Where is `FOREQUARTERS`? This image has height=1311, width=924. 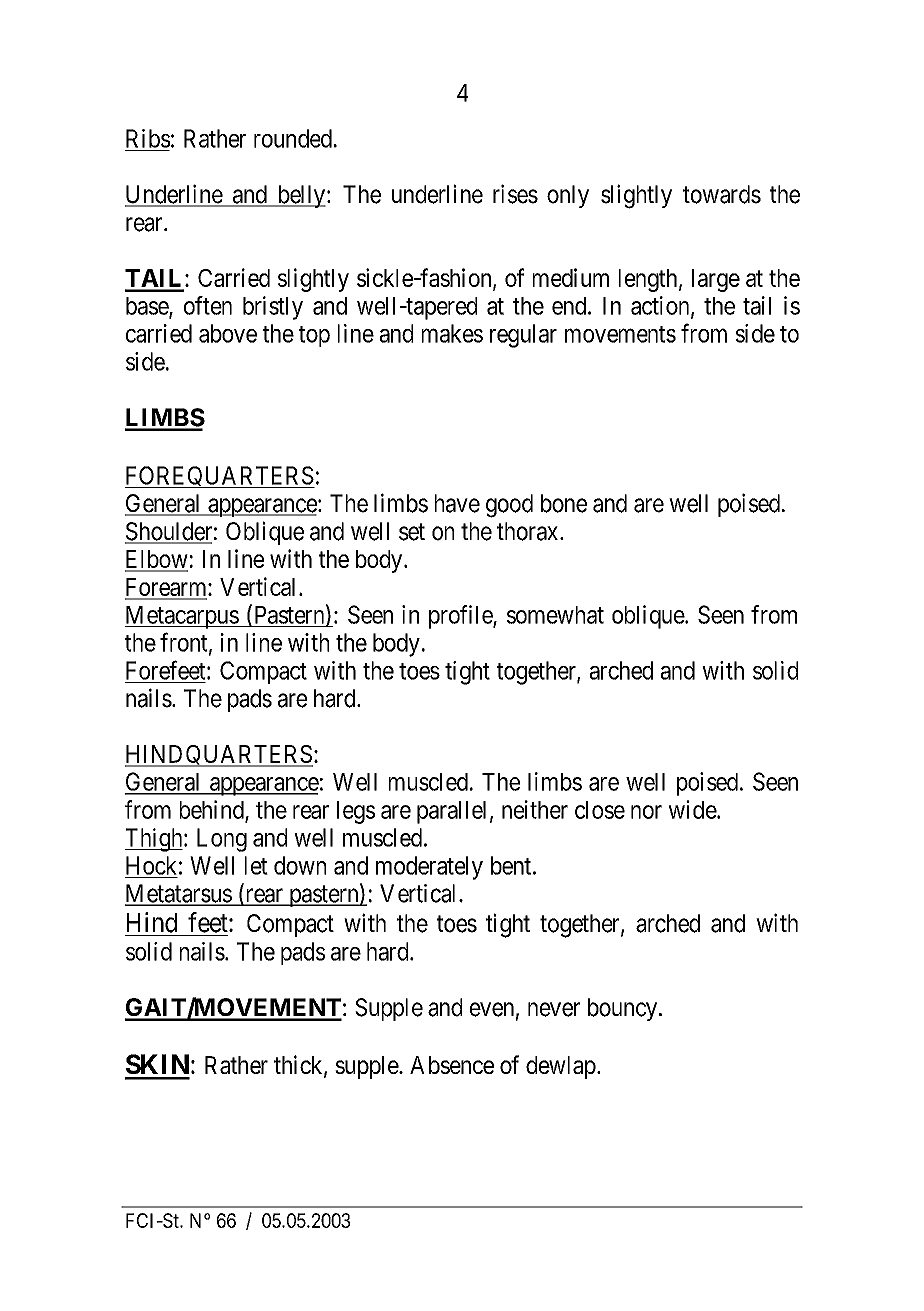 FOREQUARTERS is located at coordinates (220, 477).
